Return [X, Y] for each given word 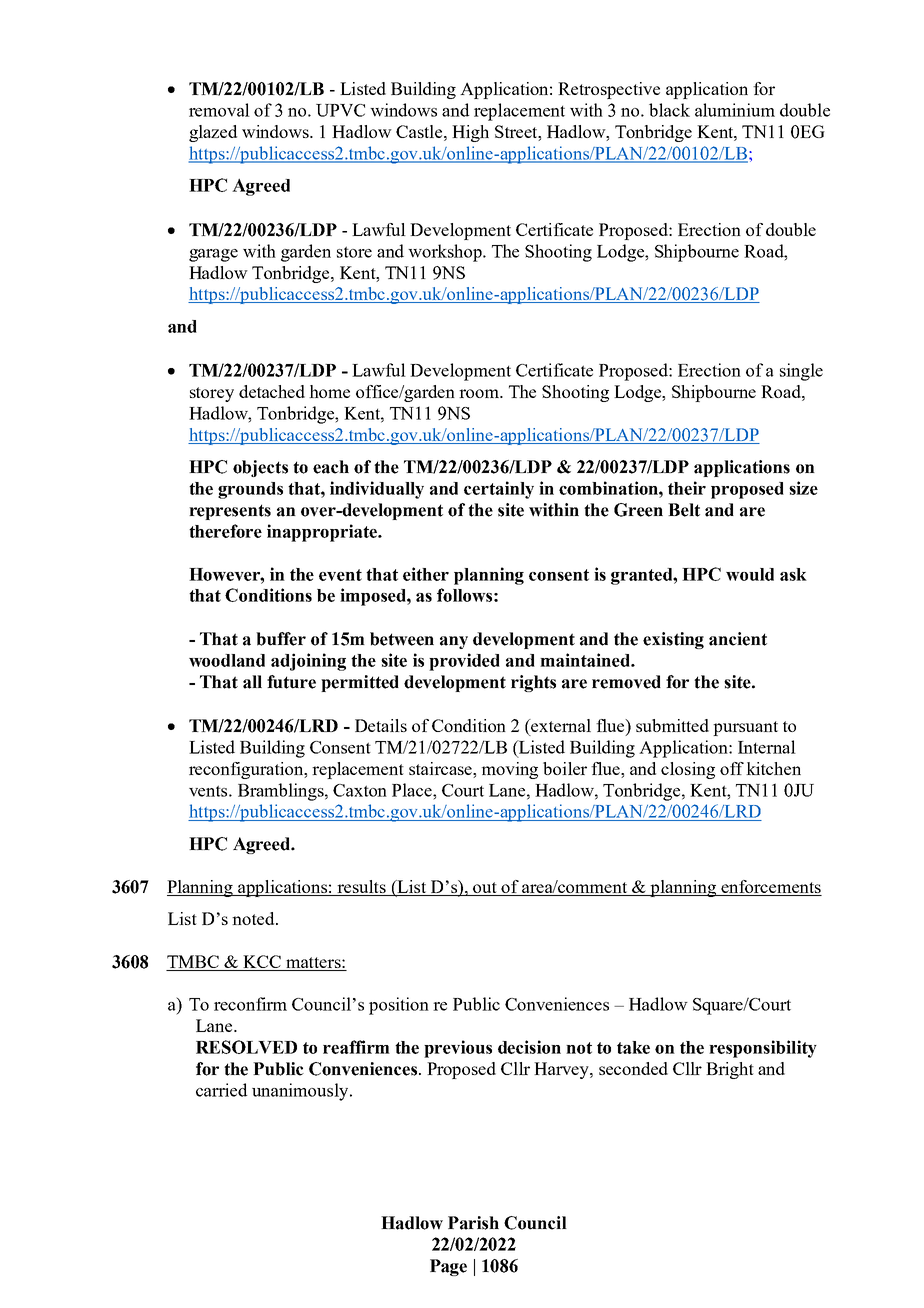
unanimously [301, 1092]
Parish [473, 1223]
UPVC [340, 110]
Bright [730, 1070]
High [470, 133]
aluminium [735, 110]
